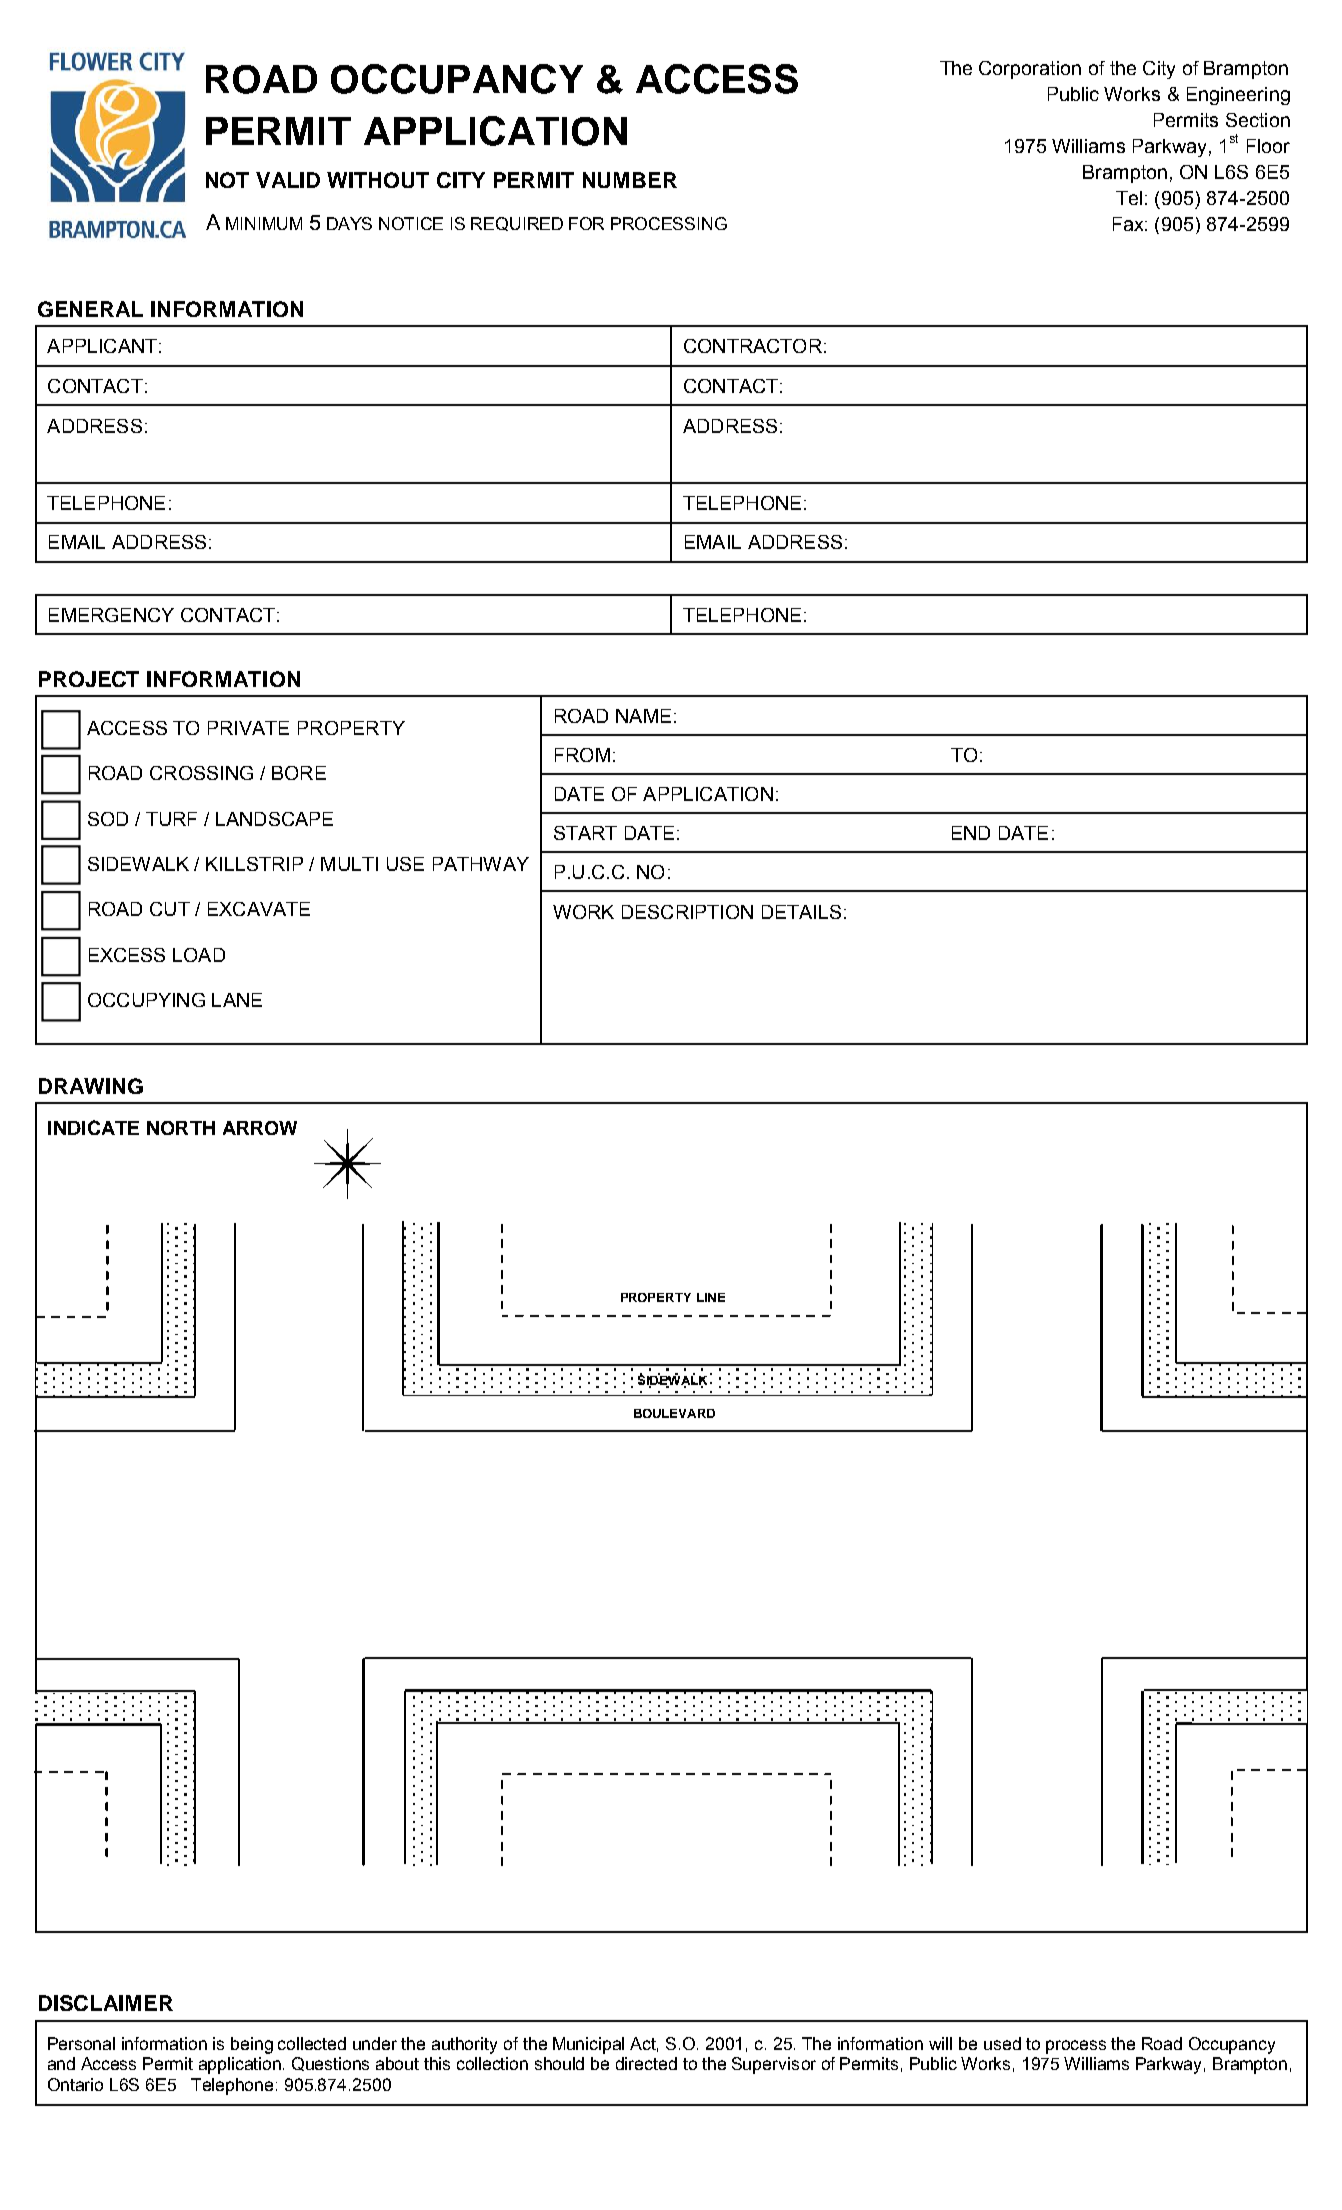 This screenshot has height=2210, width=1342. Describe the element at coordinates (181, 1128) in the screenshot. I see `NORTH` at that location.
